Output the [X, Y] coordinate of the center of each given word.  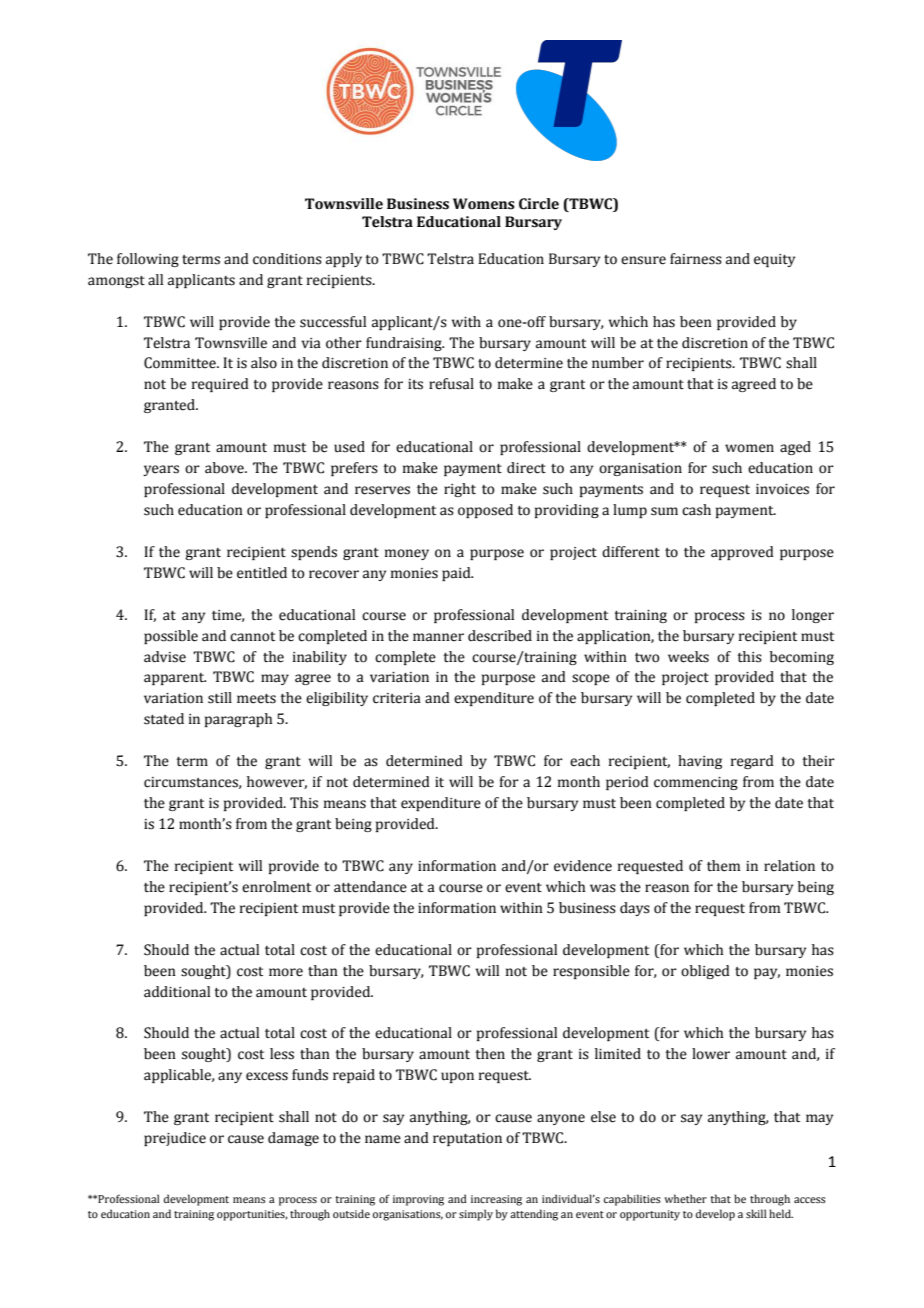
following [148, 260]
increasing [496, 1200]
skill [756, 1213]
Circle [539, 204]
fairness [696, 259]
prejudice [175, 1139]
